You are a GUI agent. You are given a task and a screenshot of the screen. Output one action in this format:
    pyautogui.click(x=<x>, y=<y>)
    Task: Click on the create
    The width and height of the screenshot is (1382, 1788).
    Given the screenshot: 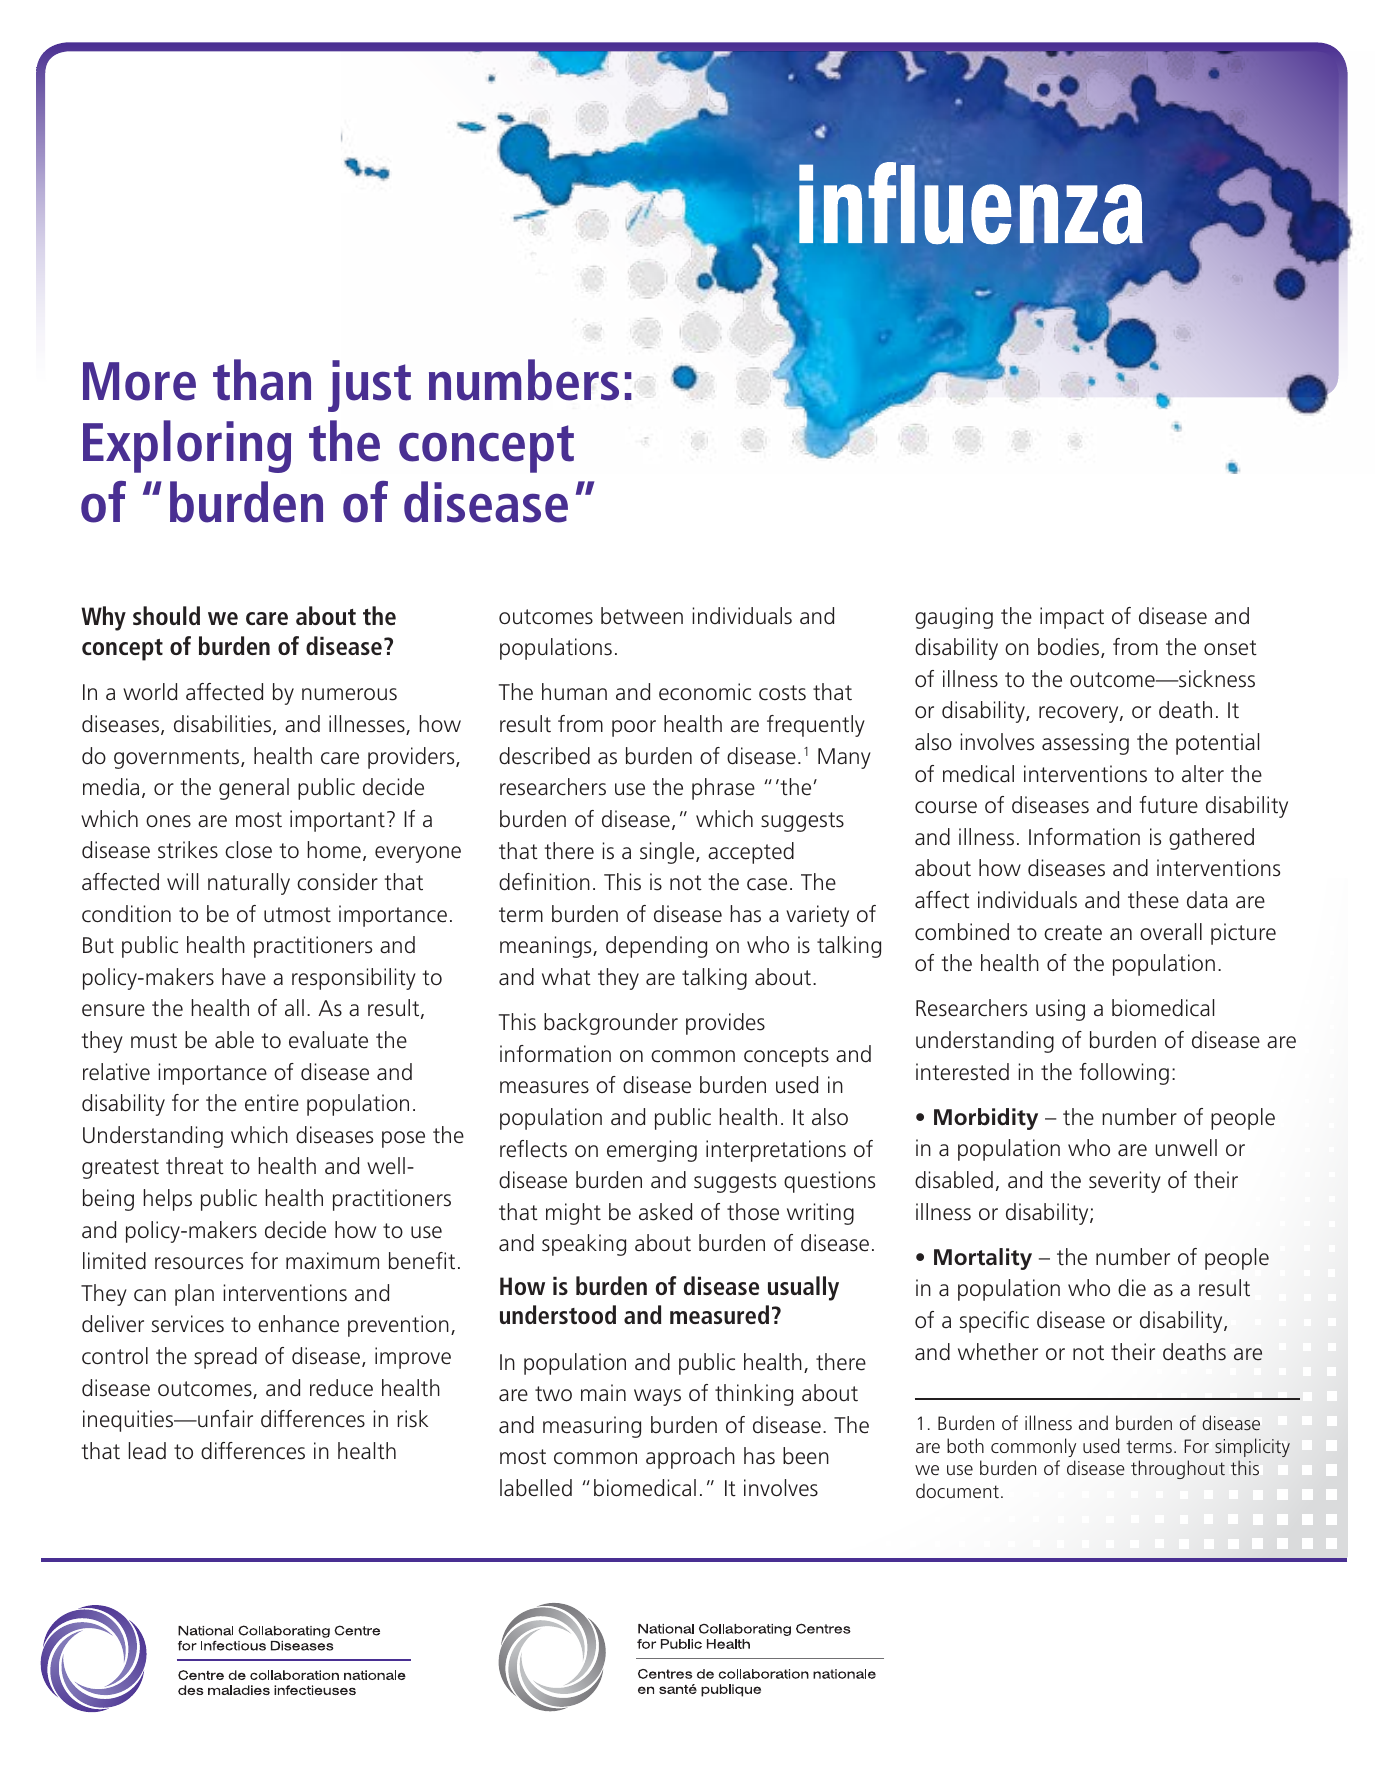 What is the action you would take?
    pyautogui.click(x=1073, y=933)
